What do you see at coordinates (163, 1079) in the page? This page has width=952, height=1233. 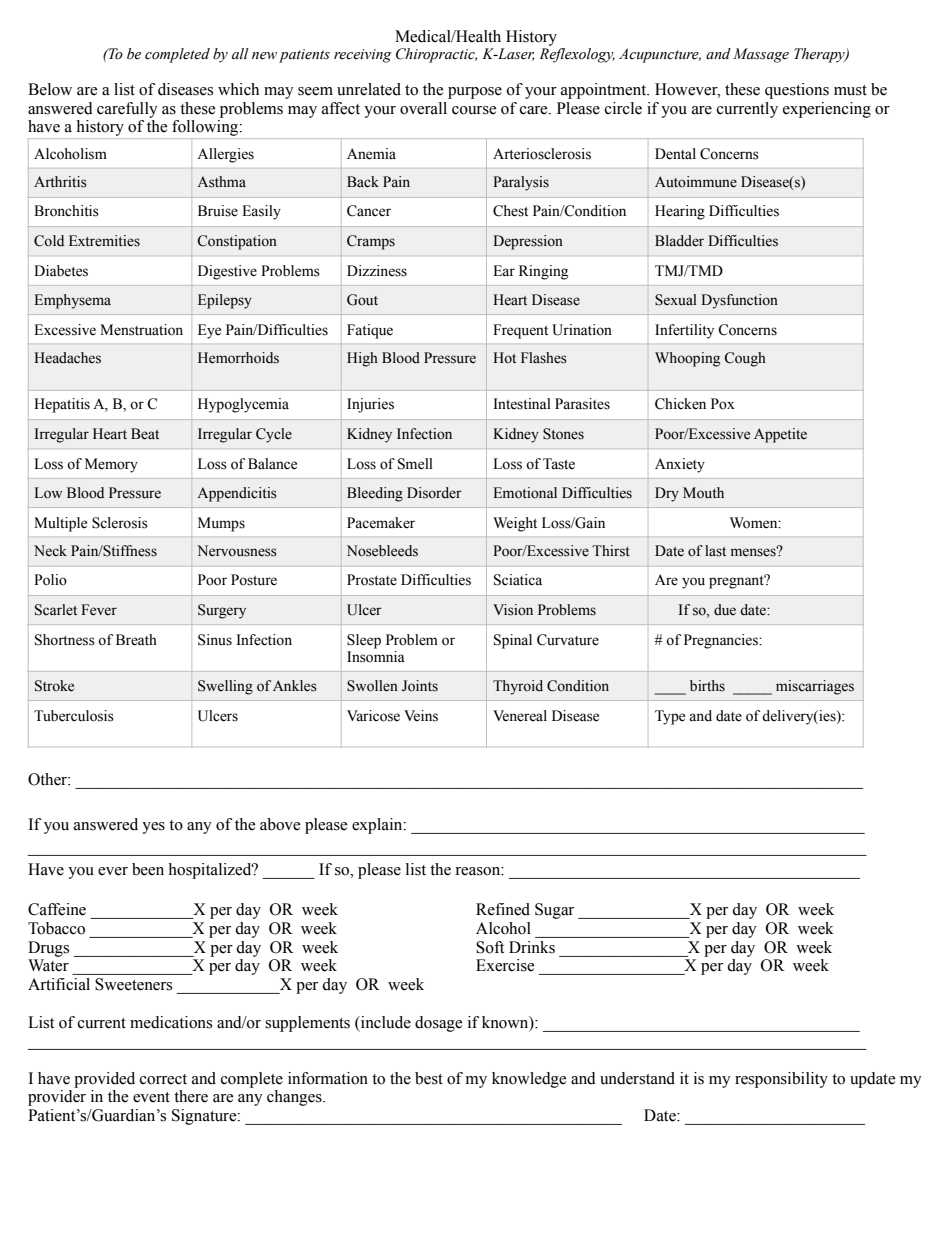 I see `correct` at bounding box center [163, 1079].
